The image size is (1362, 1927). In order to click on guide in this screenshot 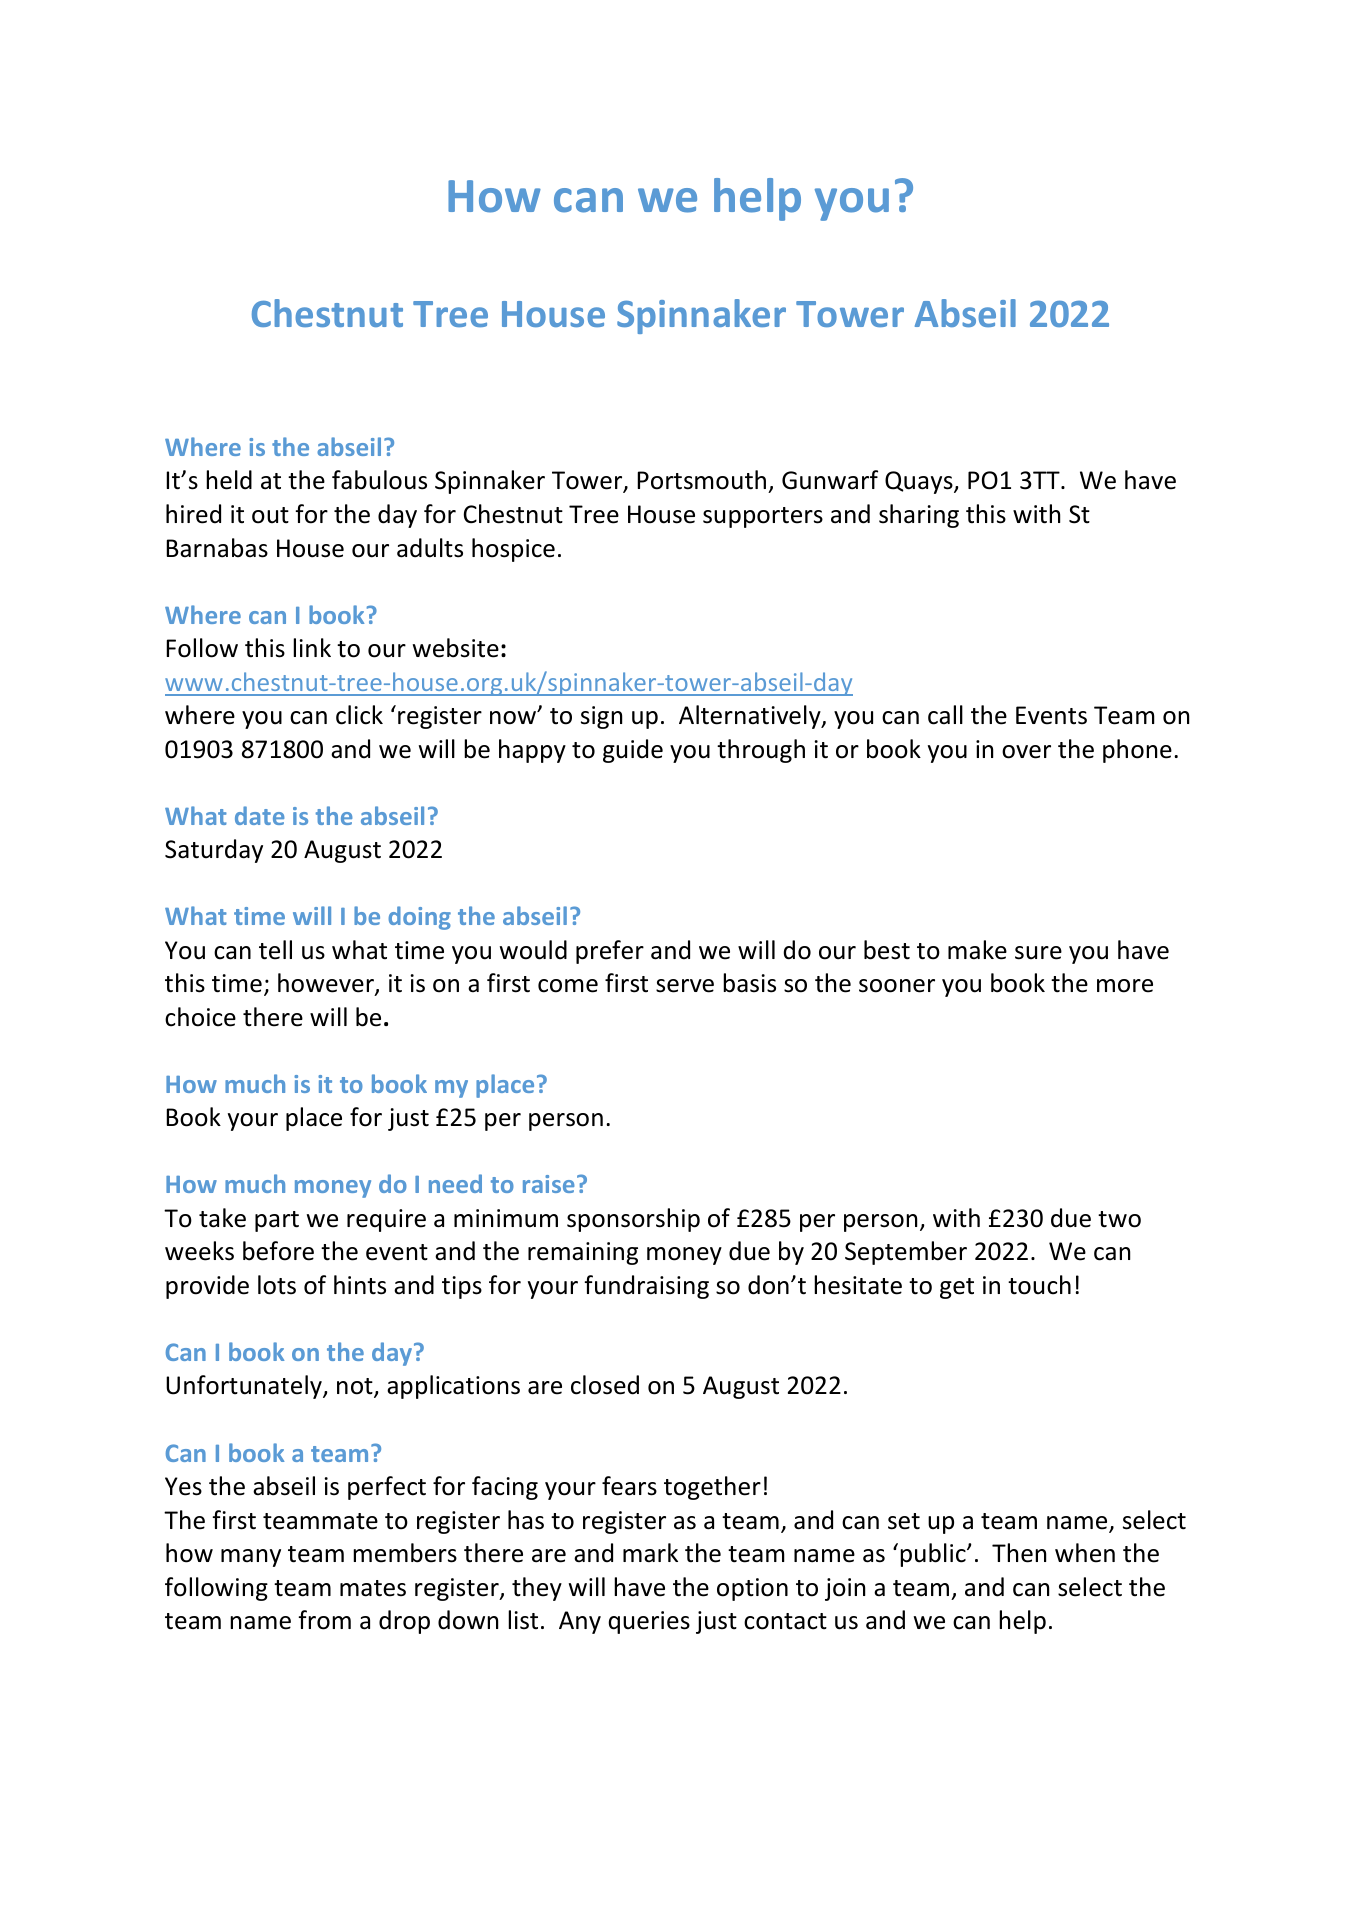, I will do `click(633, 751)`.
